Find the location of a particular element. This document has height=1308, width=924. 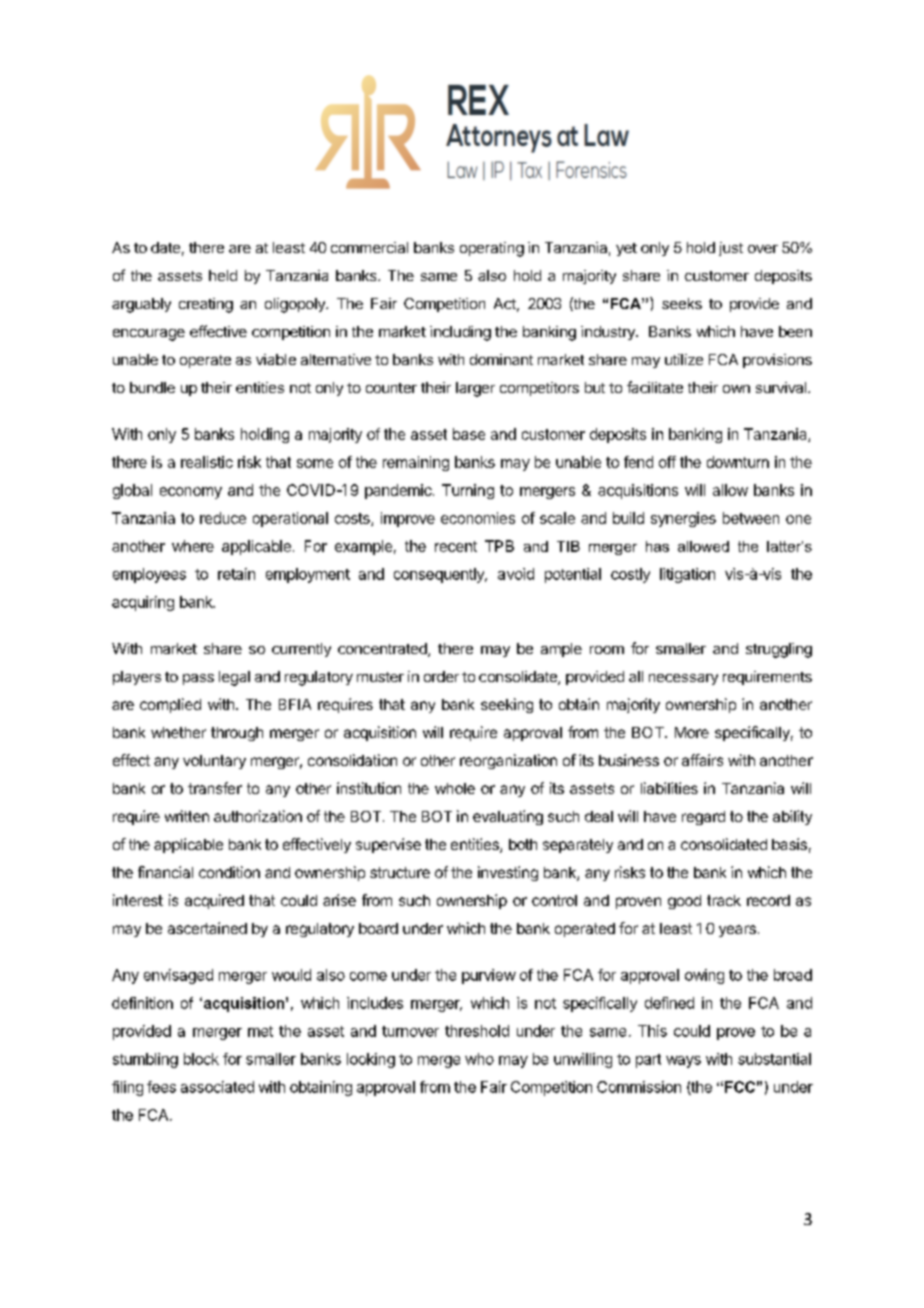

condition is located at coordinates (229, 872).
